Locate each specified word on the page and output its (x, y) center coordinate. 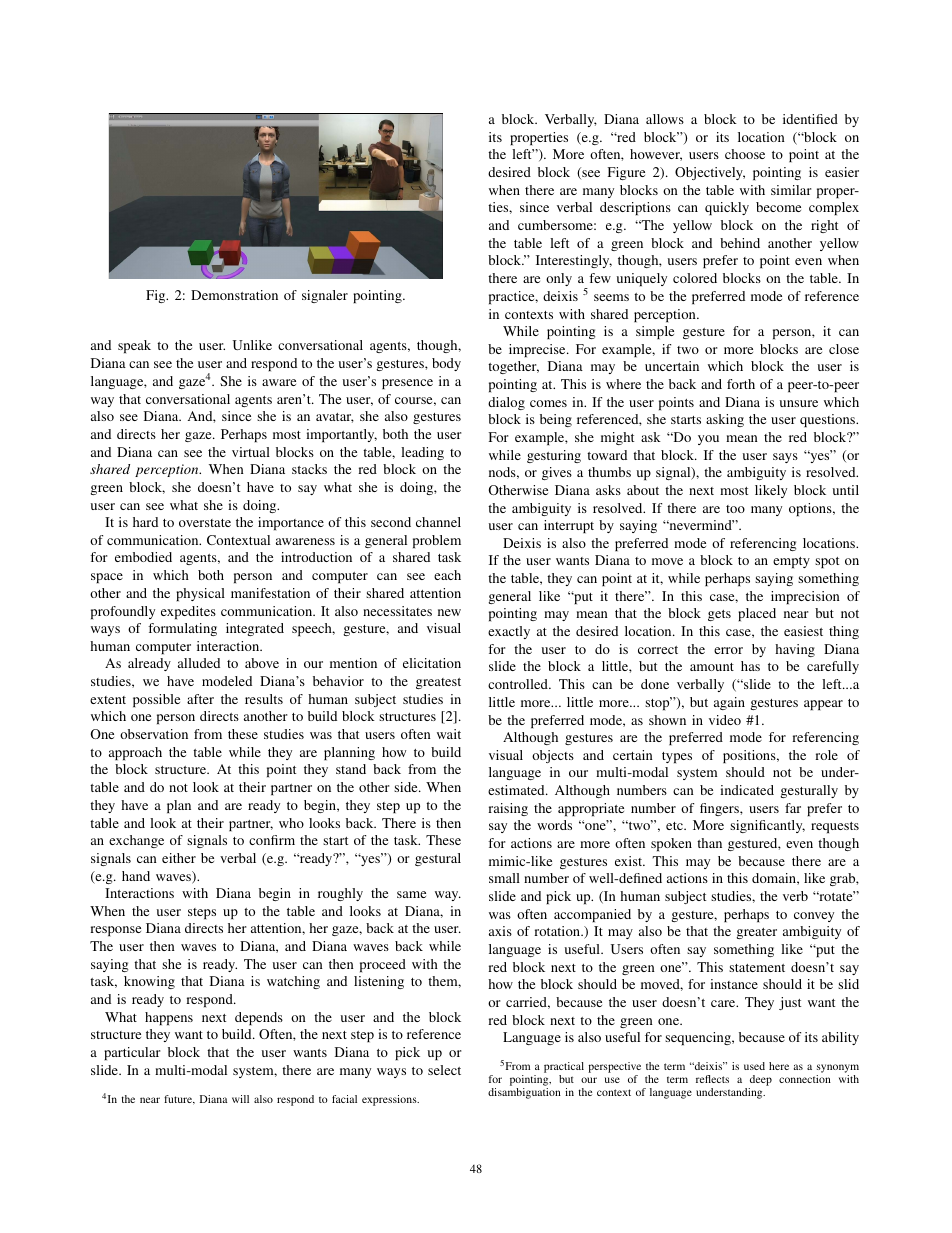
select (444, 1070)
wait (449, 734)
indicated (747, 790)
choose (745, 154)
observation (154, 734)
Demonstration (234, 295)
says (785, 458)
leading (422, 453)
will (240, 1099)
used (754, 1066)
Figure (626, 173)
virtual (251, 452)
